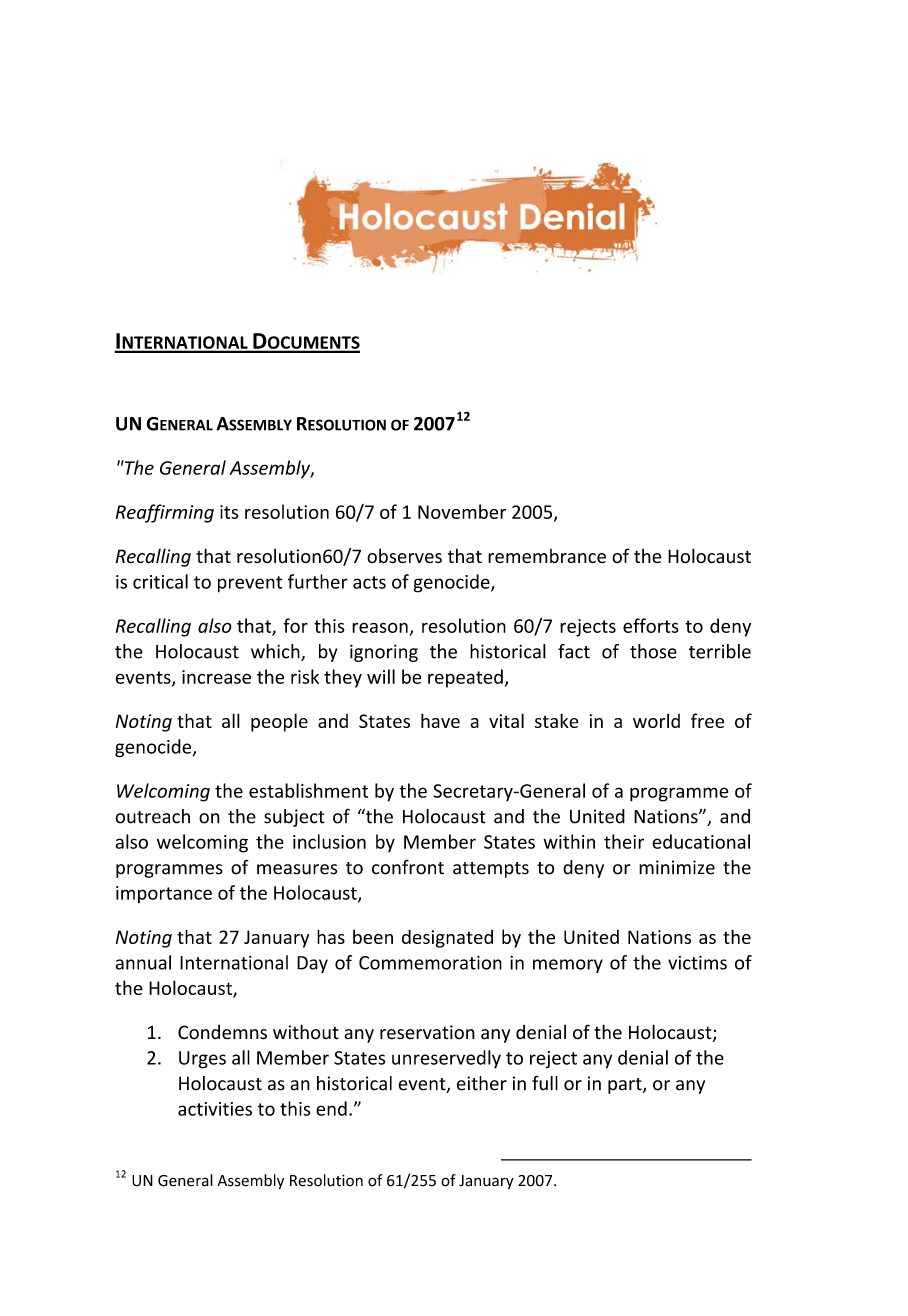 The width and height of the screenshot is (908, 1316). I want to click on either, so click(482, 1083).
